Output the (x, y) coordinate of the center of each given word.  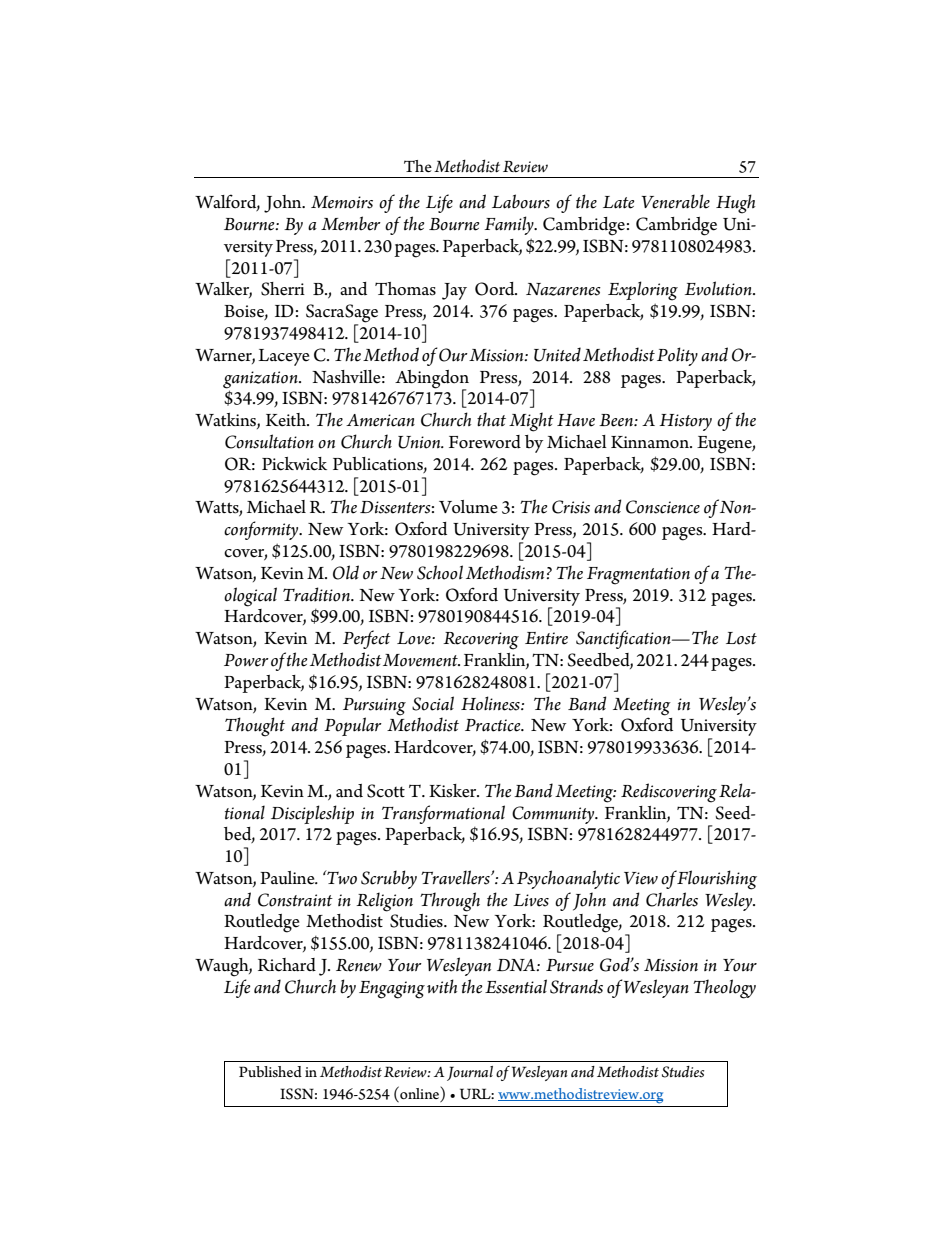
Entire (546, 638)
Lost (741, 638)
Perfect (367, 639)
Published (270, 1071)
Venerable (675, 201)
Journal (470, 1073)
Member (351, 223)
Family (510, 225)
